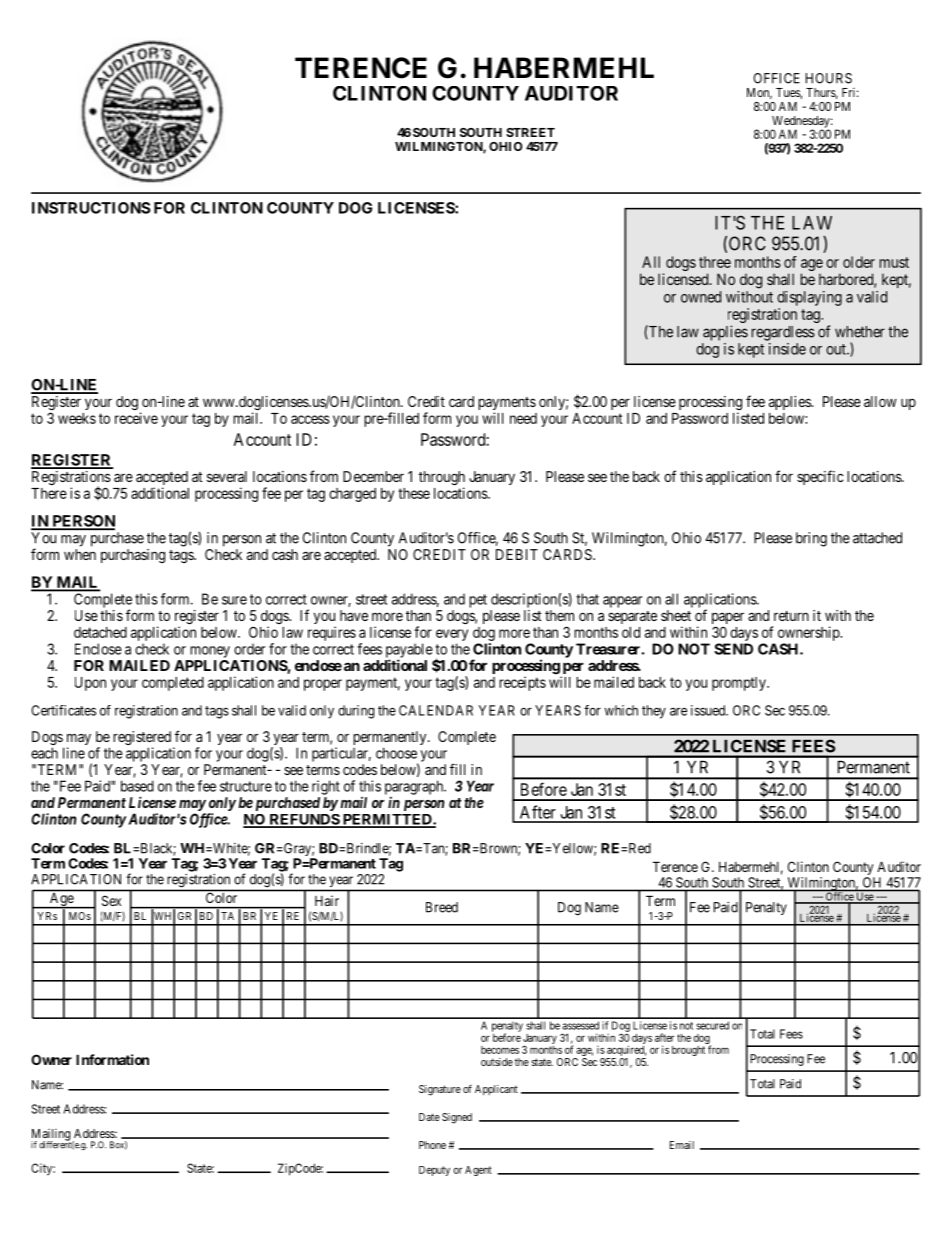 Image resolution: width=952 pixels, height=1233 pixels. What do you see at coordinates (429, 1117) in the document?
I see `Date` at bounding box center [429, 1117].
